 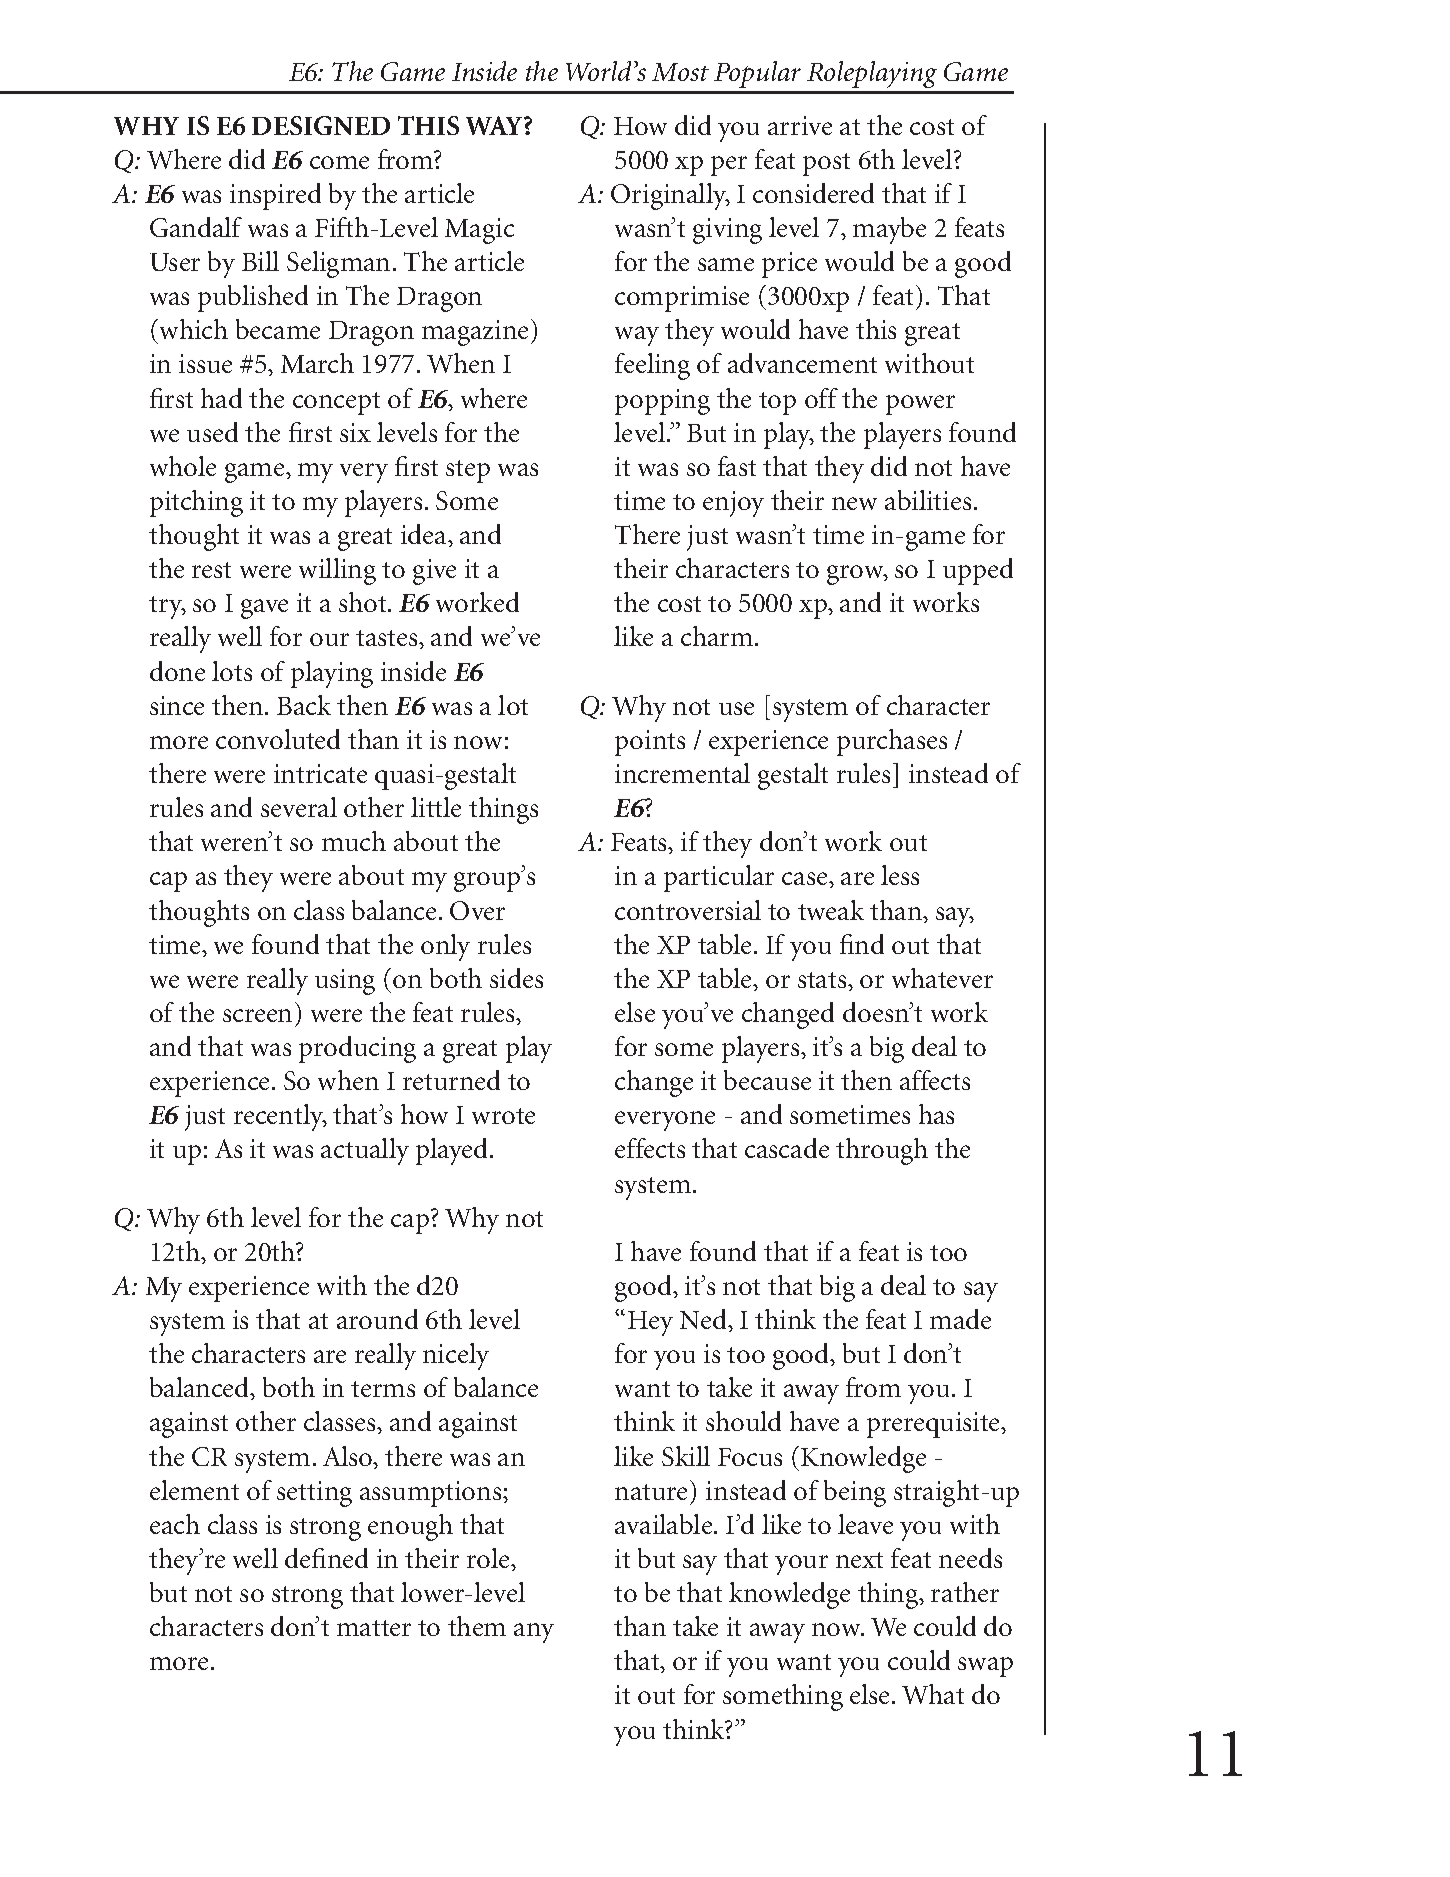 What do you see at coordinates (534, 1633) in the screenshot?
I see `any` at bounding box center [534, 1633].
